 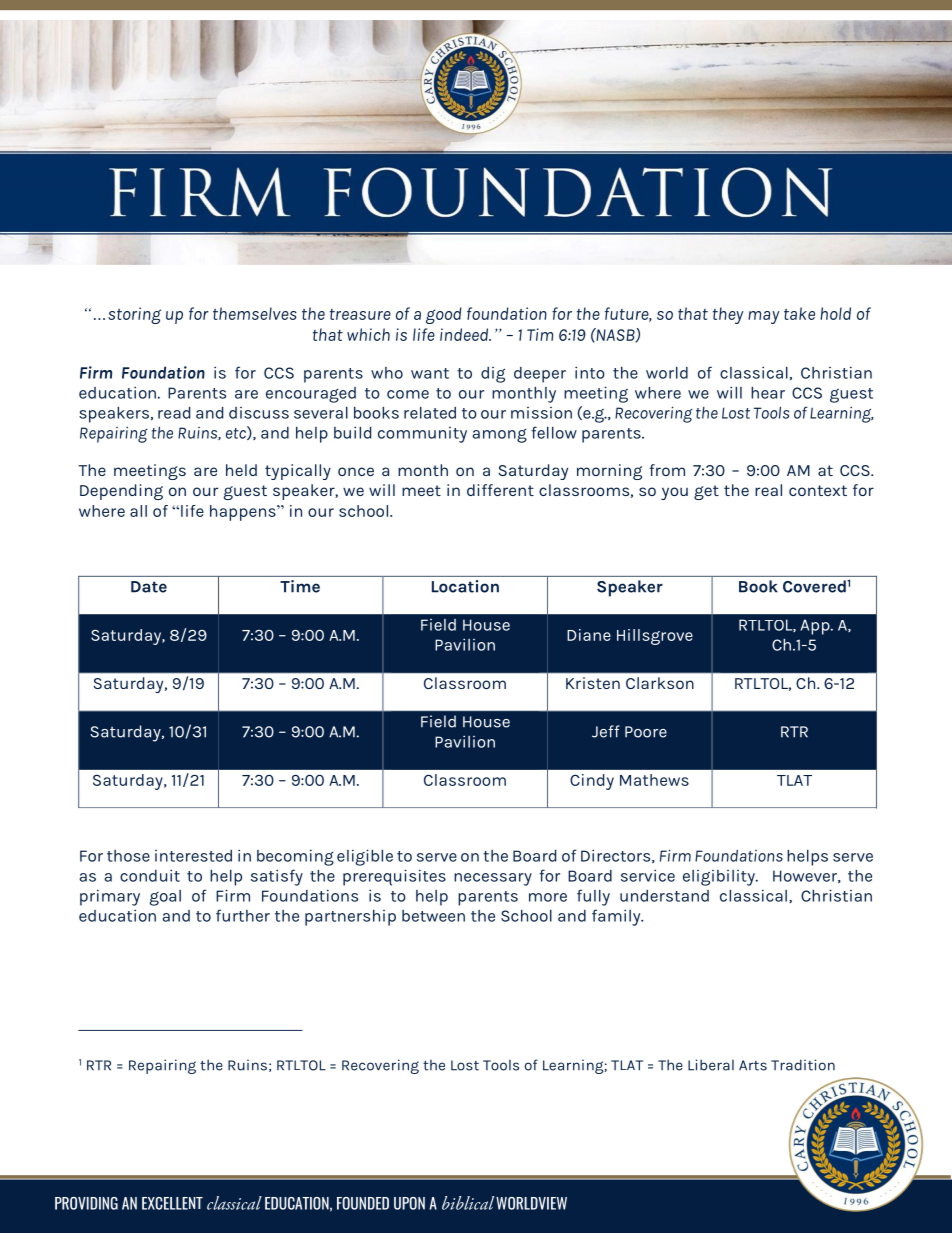 I want to click on Arts, so click(x=753, y=1065).
